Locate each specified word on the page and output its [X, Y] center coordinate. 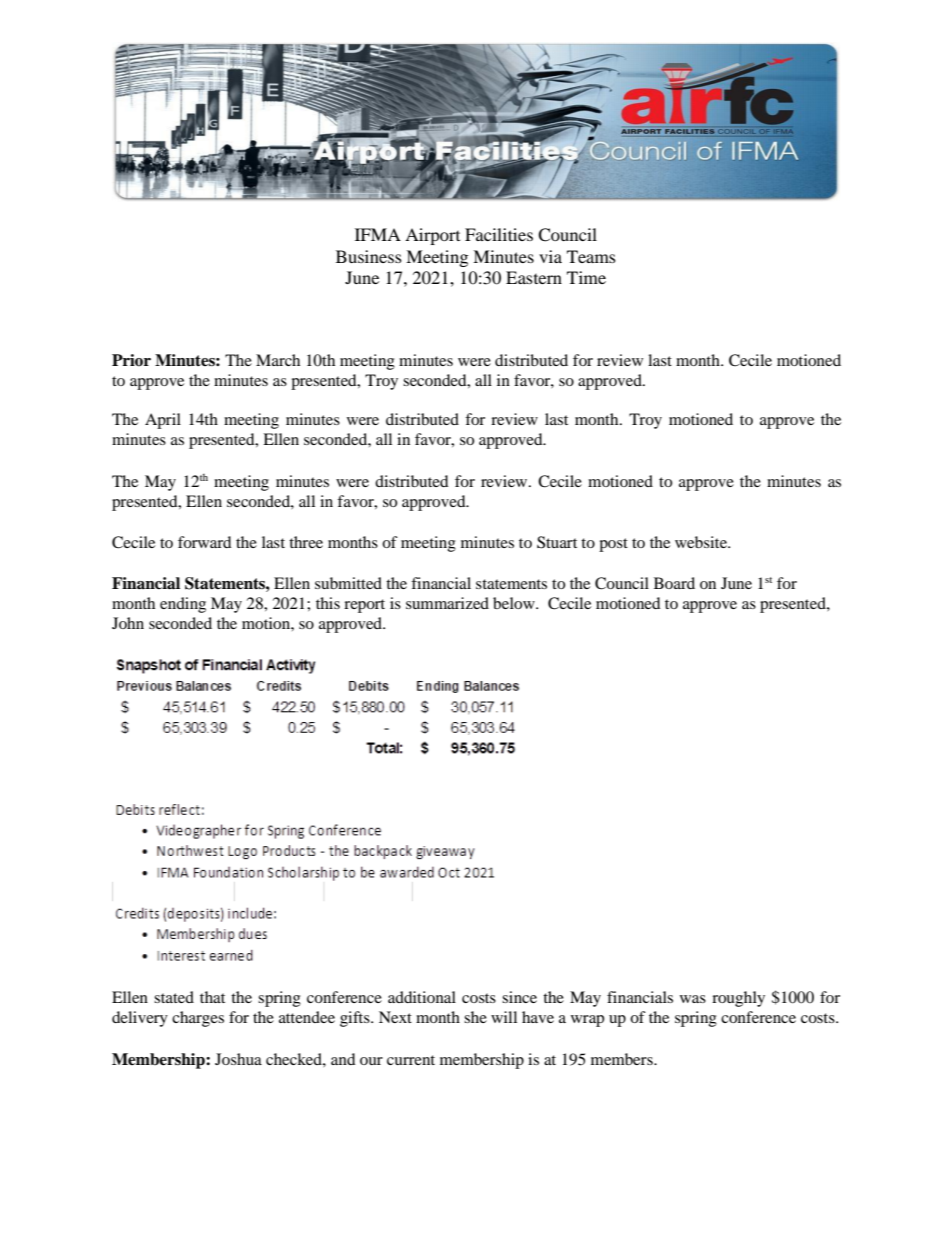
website [702, 542]
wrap [587, 1021]
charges [198, 1019]
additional [422, 997]
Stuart [557, 542]
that [212, 997]
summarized [447, 603]
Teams [591, 256]
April [163, 421]
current [411, 1060]
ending [183, 605]
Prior [131, 360]
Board [674, 583]
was [693, 999]
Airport [432, 236]
